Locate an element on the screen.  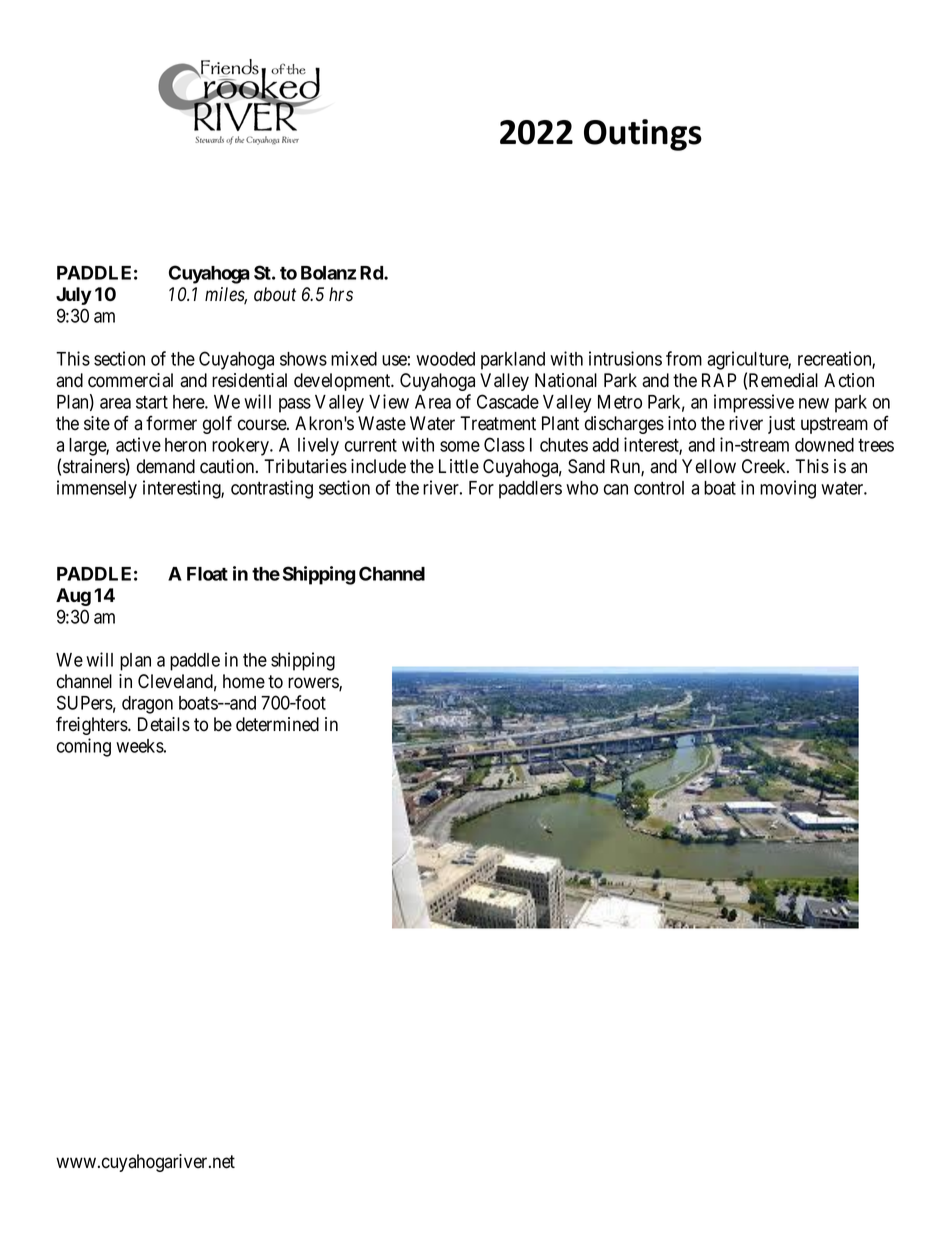
just is located at coordinates (781, 425).
